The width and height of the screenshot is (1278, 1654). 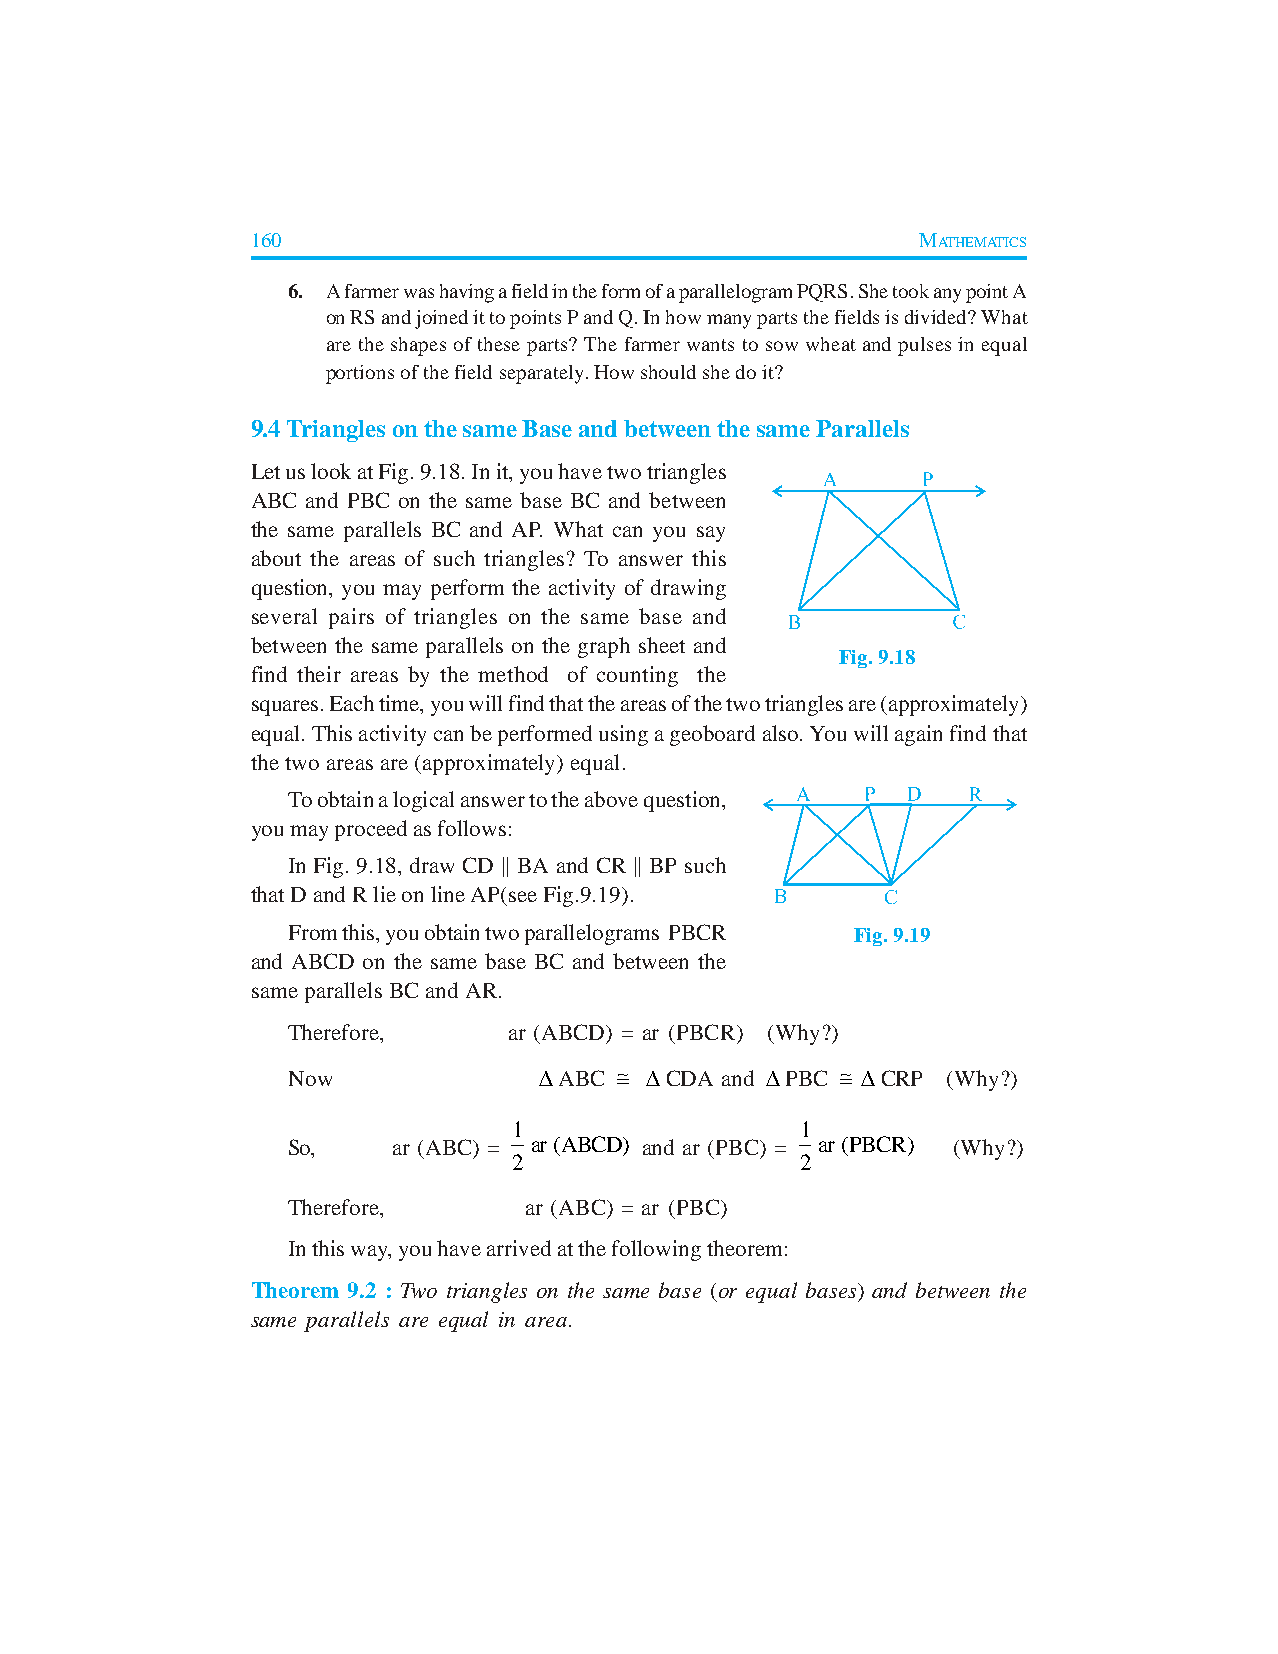 I want to click on graph, so click(x=604, y=647).
